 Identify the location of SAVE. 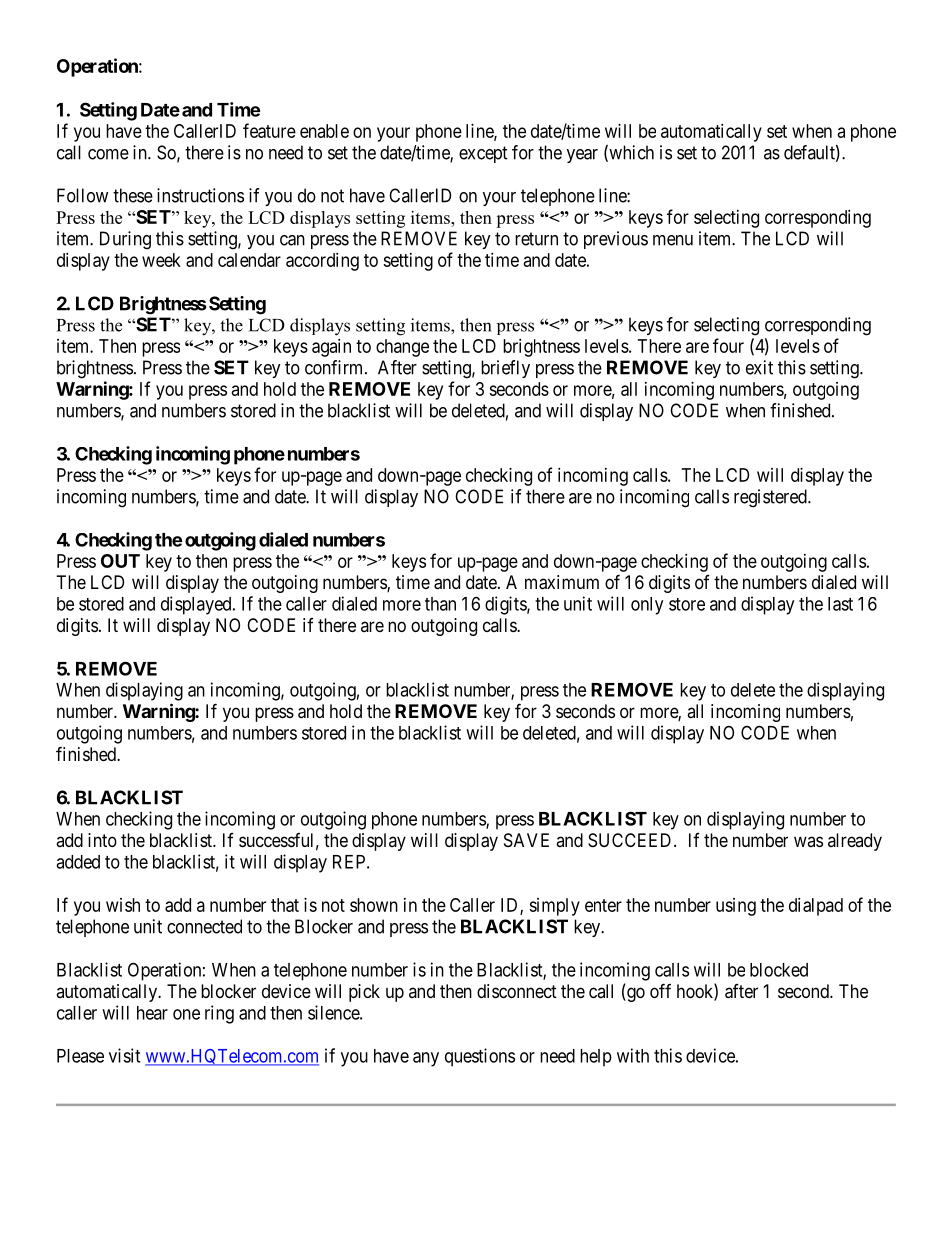
(526, 840).
